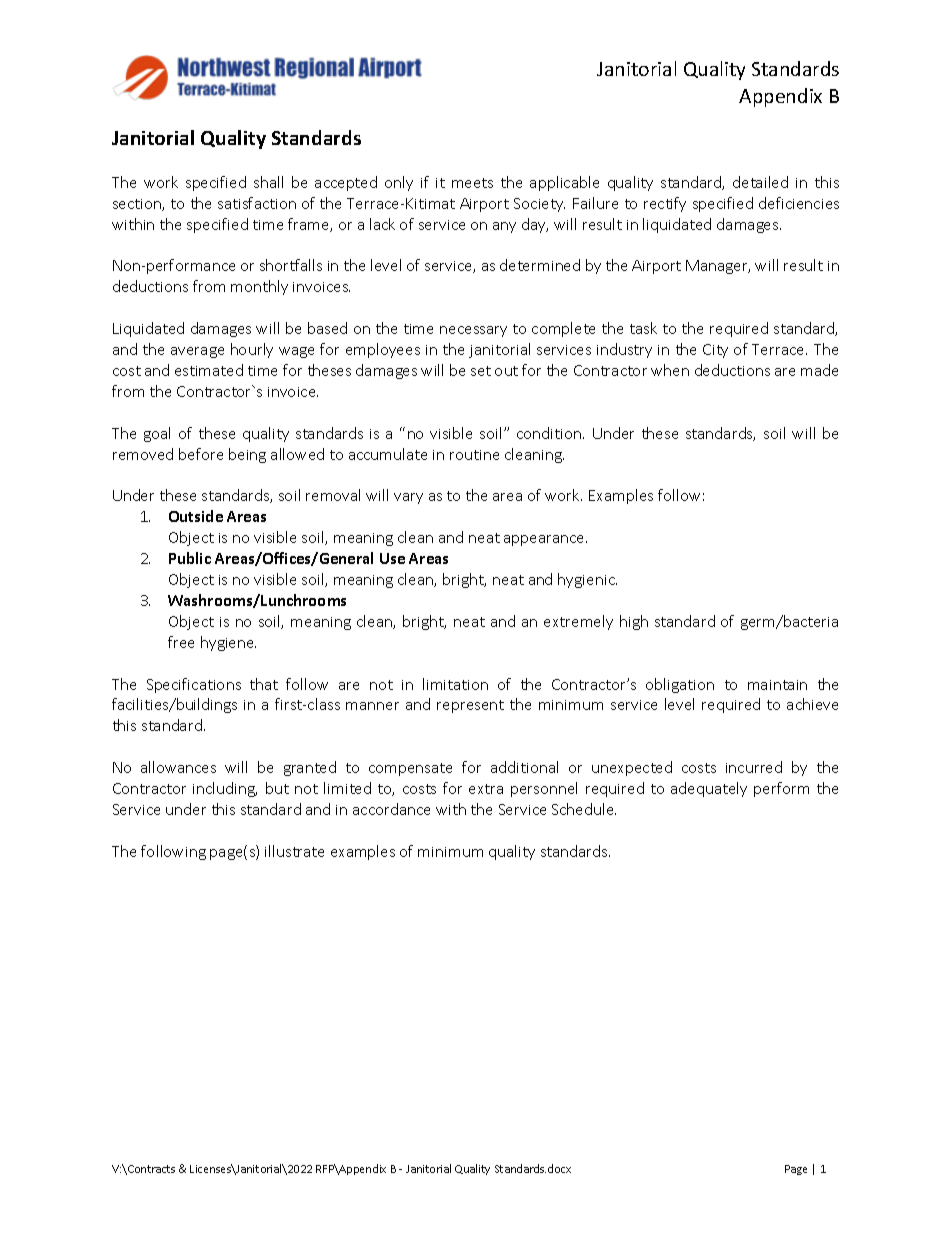  What do you see at coordinates (196, 516) in the page?
I see `Outside` at bounding box center [196, 516].
